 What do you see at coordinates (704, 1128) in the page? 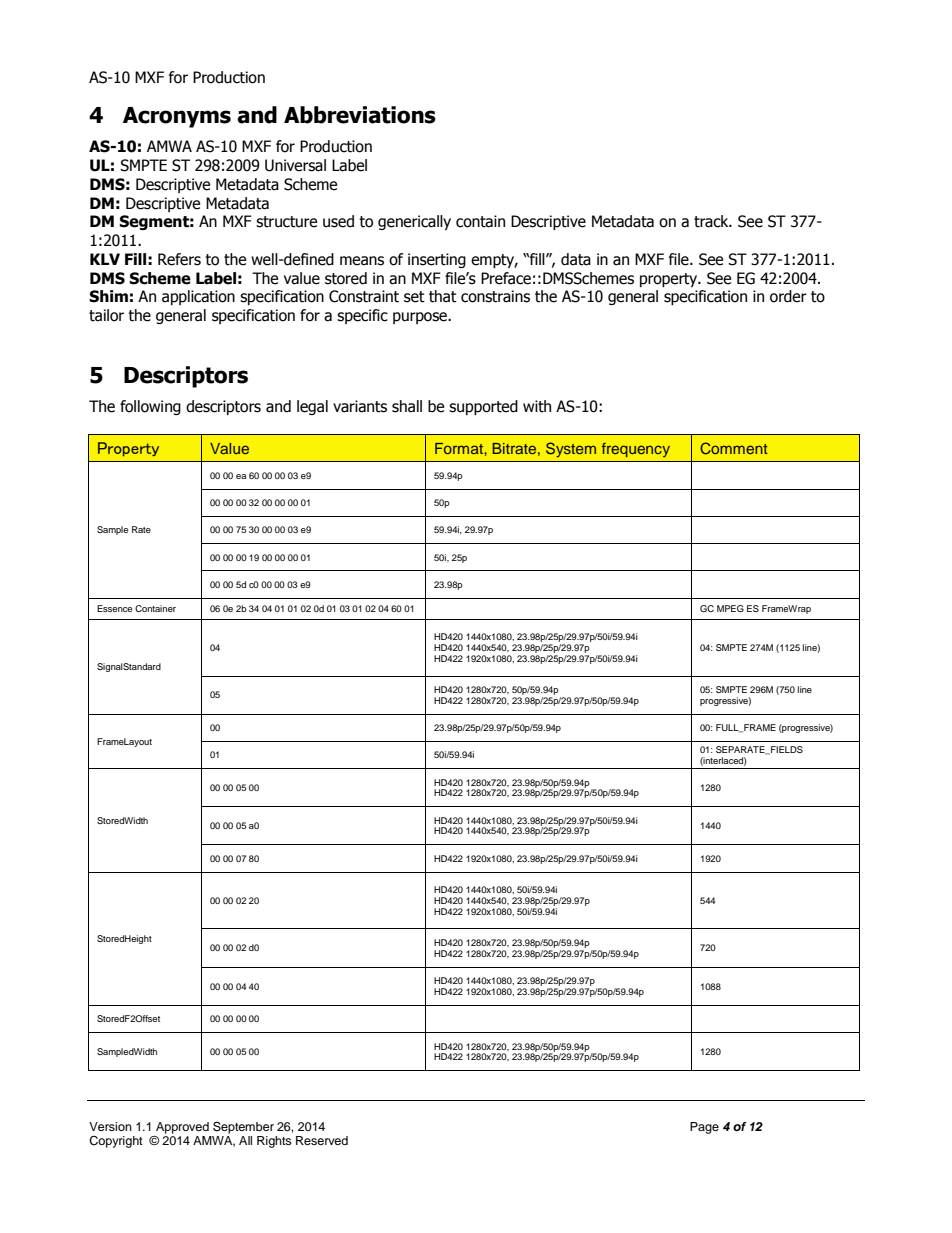
I see `Page` at bounding box center [704, 1128].
